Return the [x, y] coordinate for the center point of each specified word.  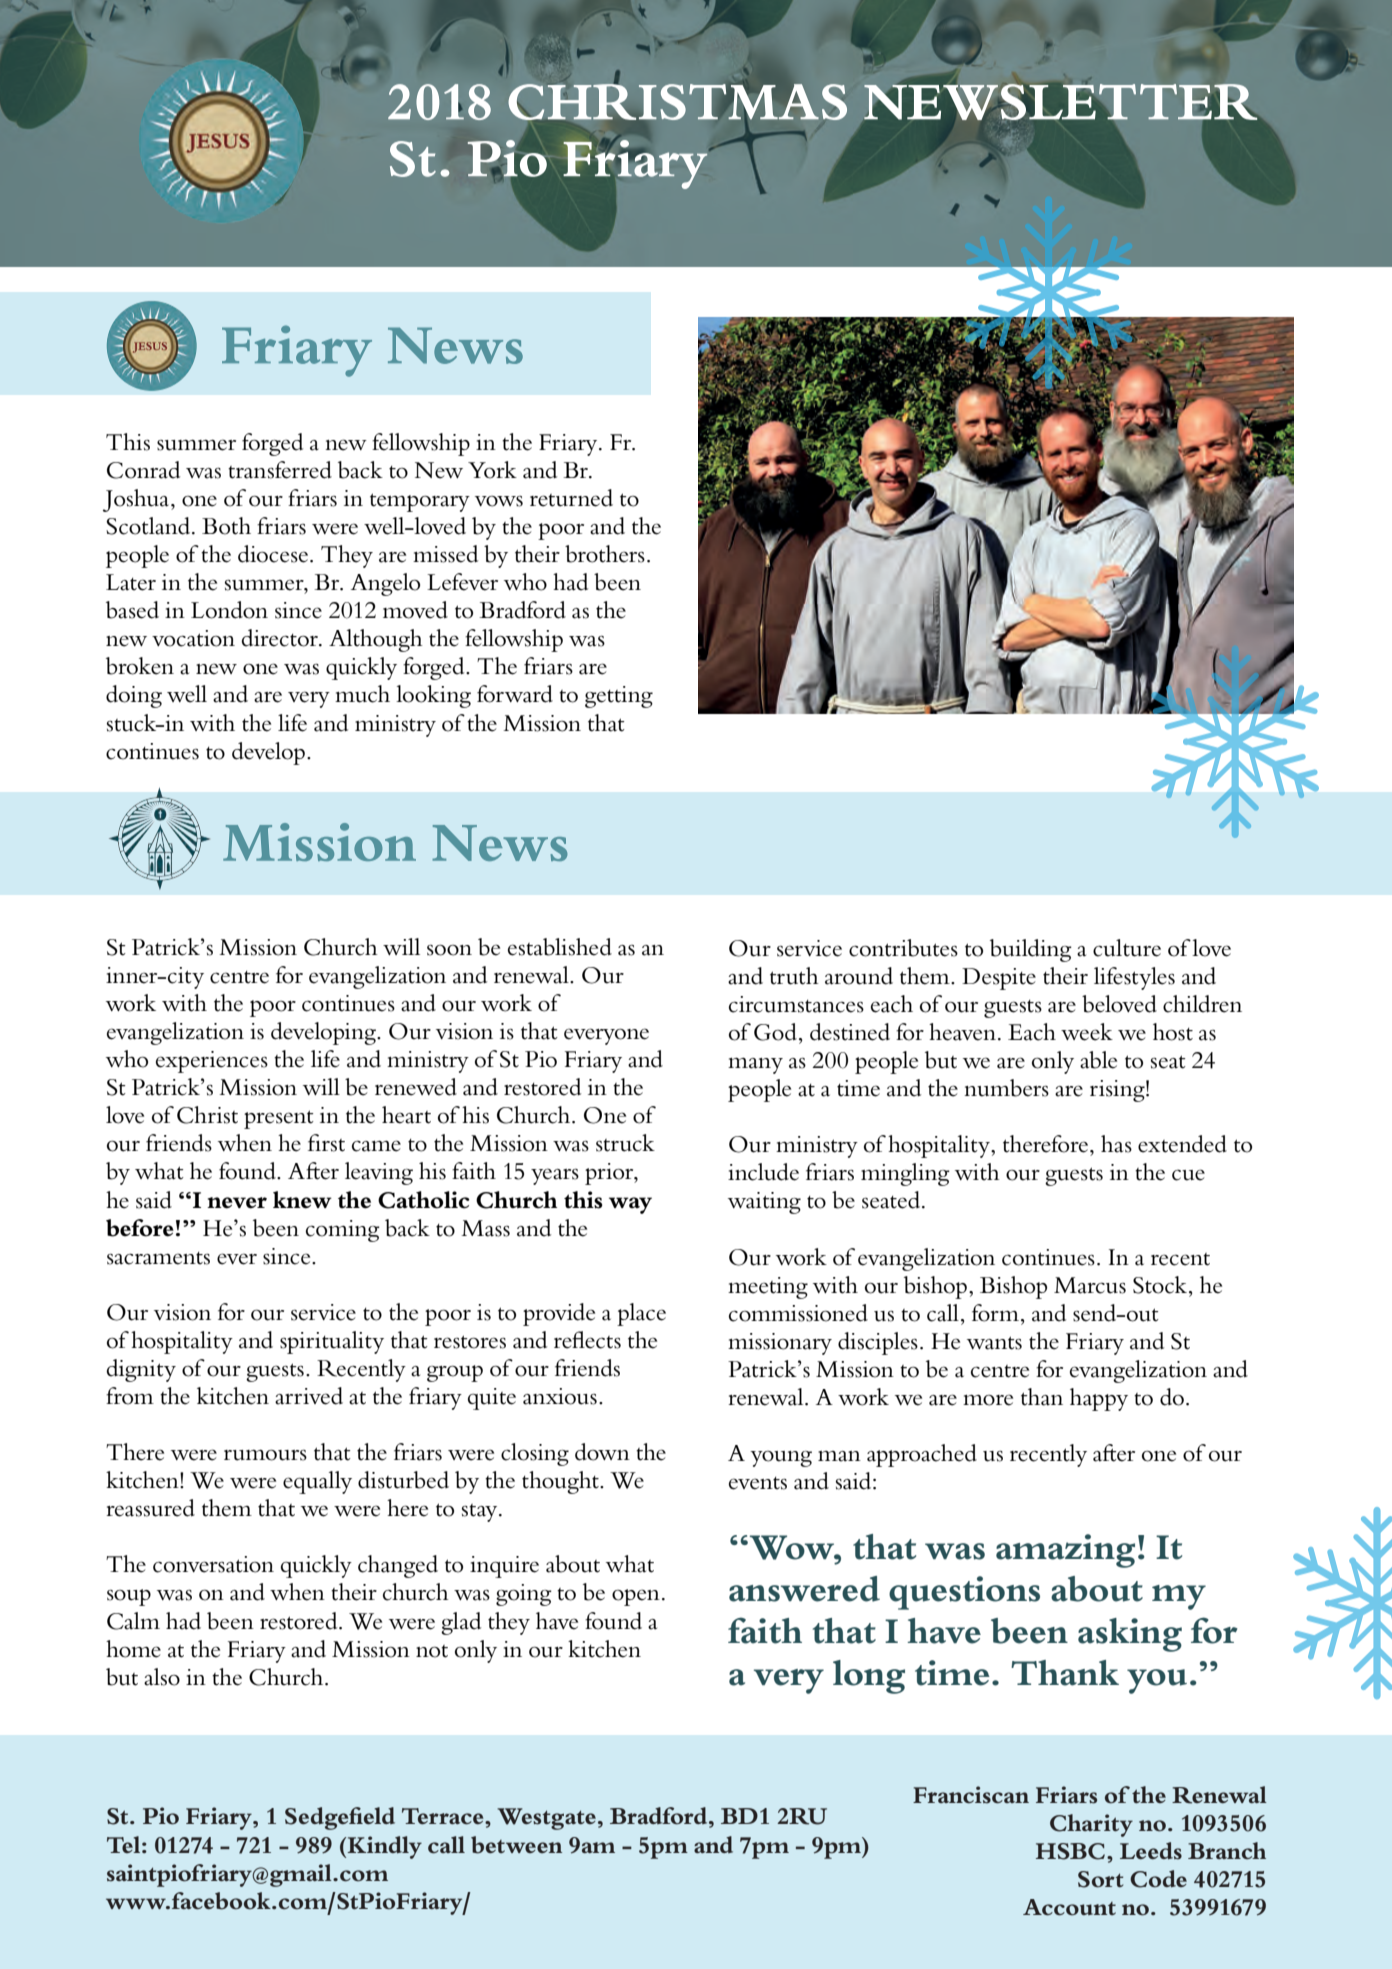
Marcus [1090, 1285]
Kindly [383, 1847]
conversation [213, 1564]
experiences [212, 1062]
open [636, 1597]
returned [571, 498]
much [362, 694]
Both [226, 526]
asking [1130, 1635]
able [1098, 1060]
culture [1127, 948]
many [755, 1066]
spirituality [332, 1342]
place [641, 1314]
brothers [605, 554]
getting [619, 697]
